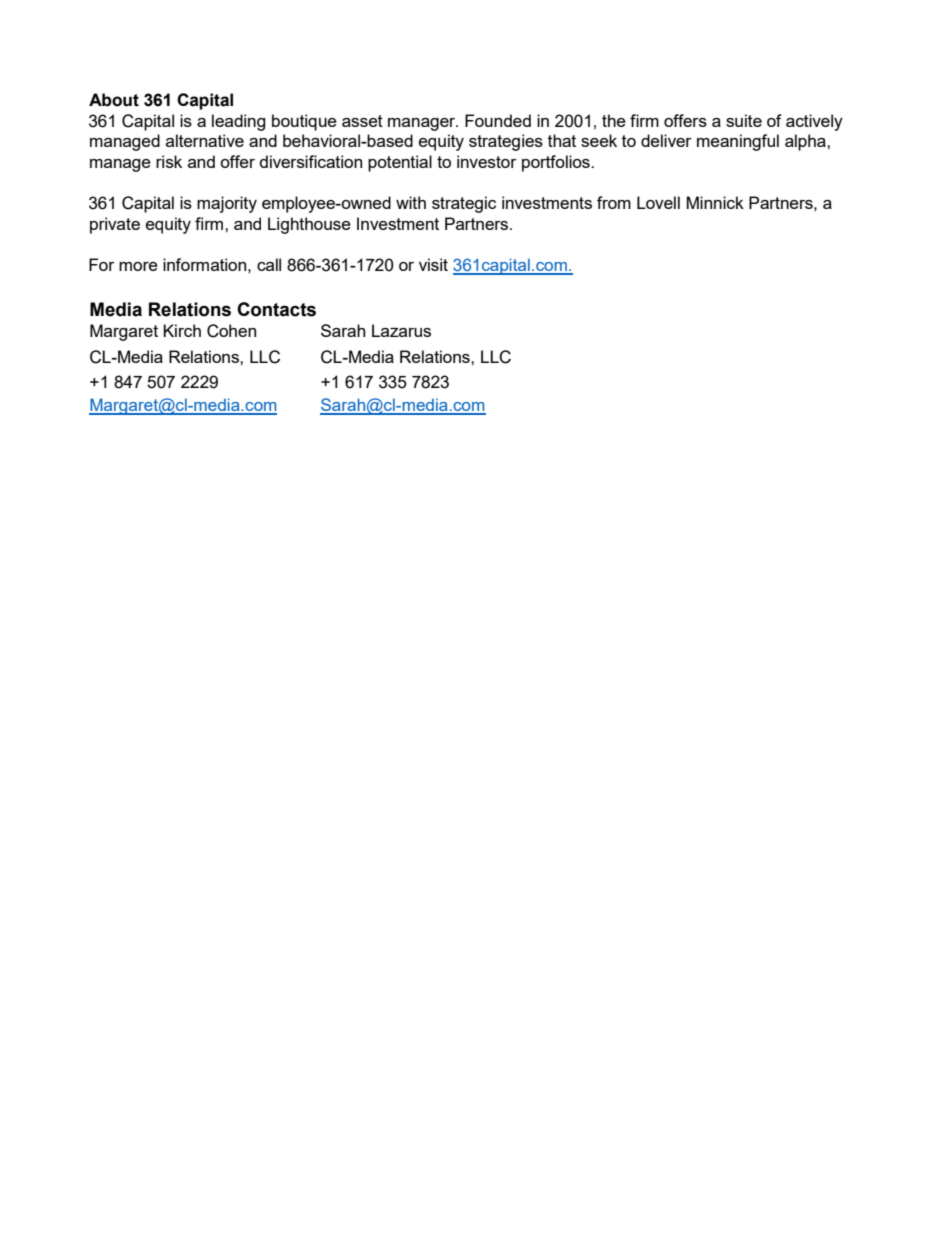 The height and width of the screenshot is (1233, 952). Describe the element at coordinates (744, 120) in the screenshot. I see `suite` at that location.
